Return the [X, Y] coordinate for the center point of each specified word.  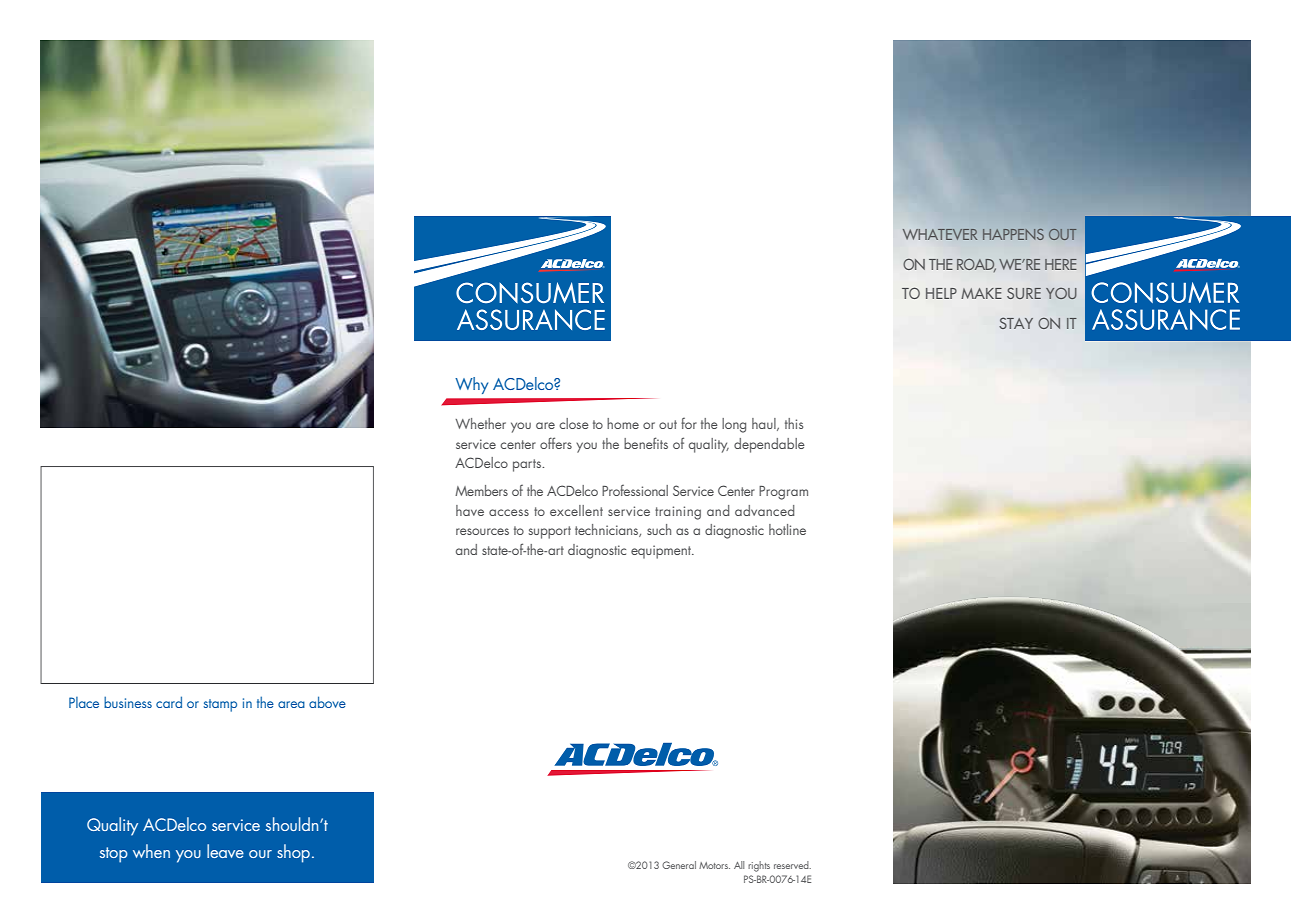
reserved [792, 865]
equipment [662, 552]
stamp [220, 705]
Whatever [940, 234]
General [679, 865]
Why [471, 385]
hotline [787, 529]
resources [482, 531]
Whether [480, 423]
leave [225, 851]
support [550, 532]
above [327, 702]
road [976, 265]
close [574, 423]
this [794, 423]
